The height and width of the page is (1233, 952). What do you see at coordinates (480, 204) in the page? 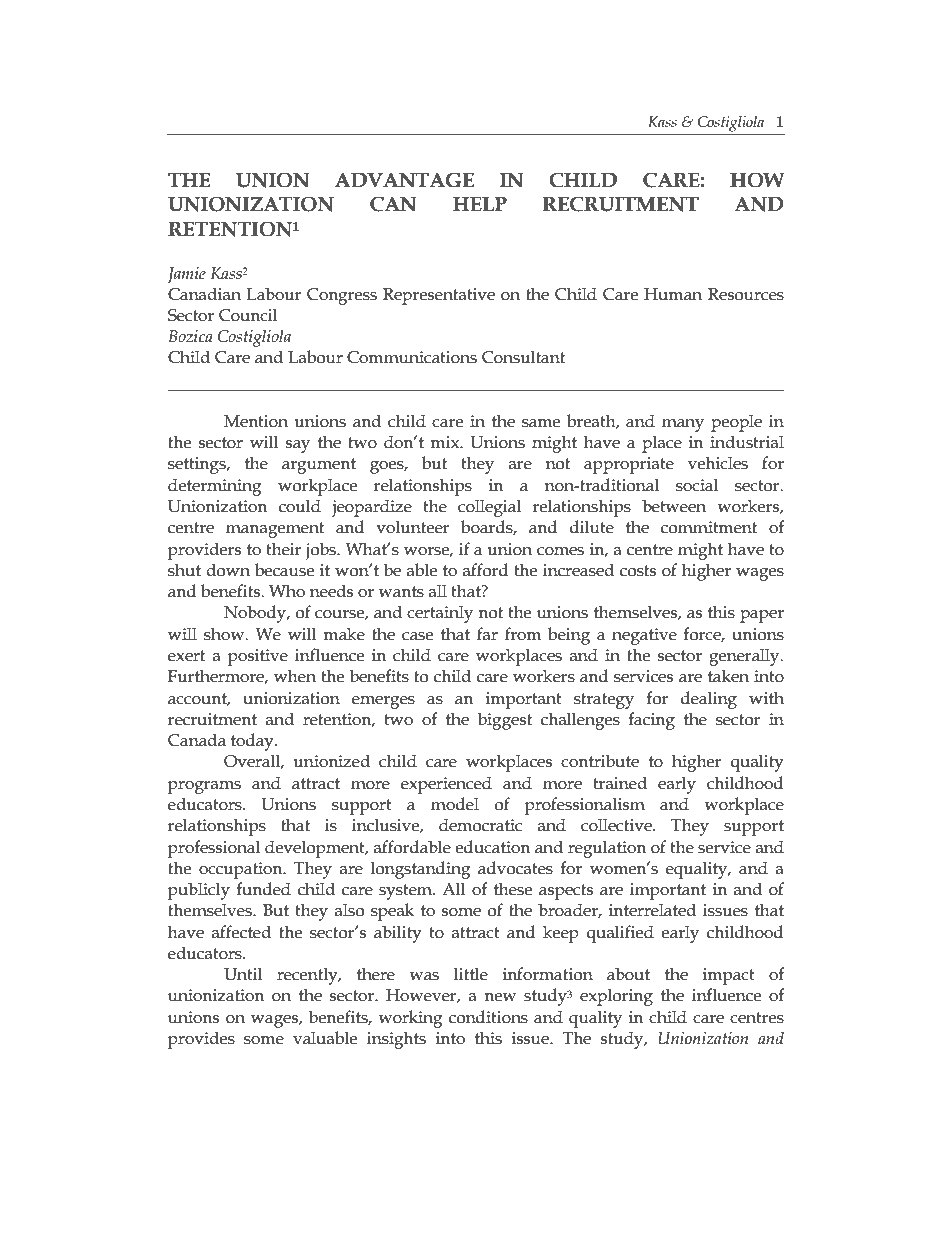
I see `HELP` at bounding box center [480, 204].
